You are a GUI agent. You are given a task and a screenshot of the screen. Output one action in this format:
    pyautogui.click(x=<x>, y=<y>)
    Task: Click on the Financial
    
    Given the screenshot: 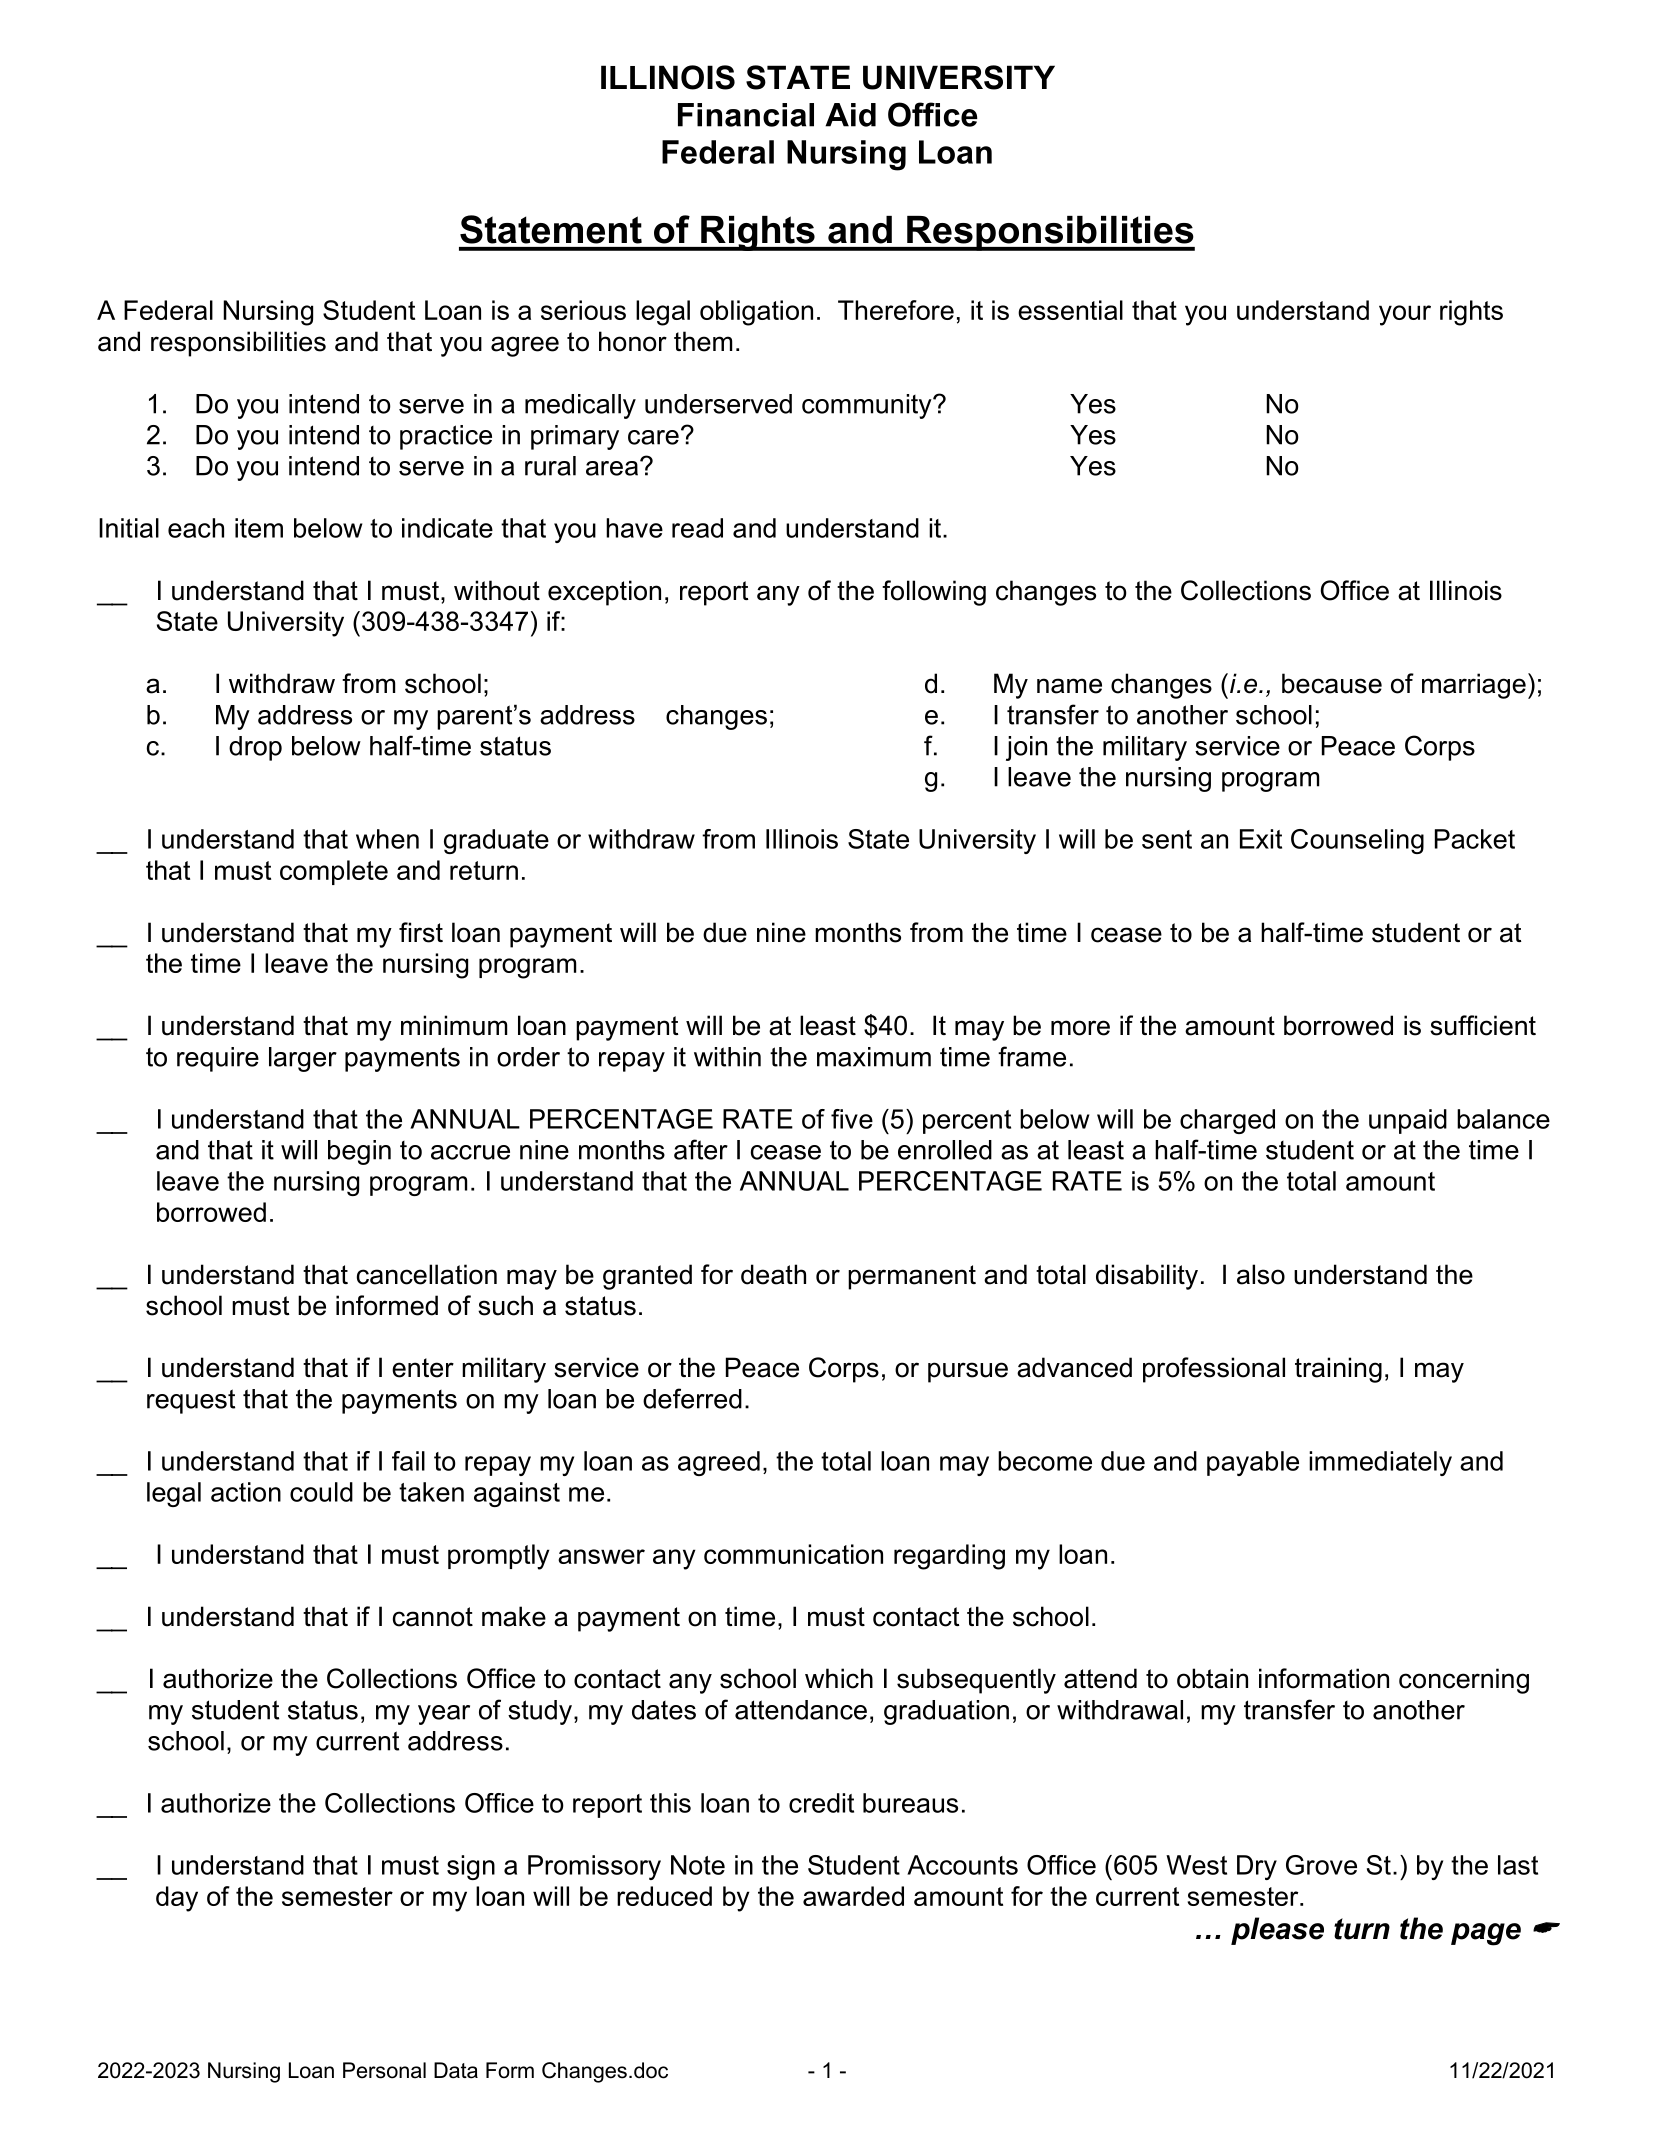 What is the action you would take?
    pyautogui.click(x=746, y=115)
